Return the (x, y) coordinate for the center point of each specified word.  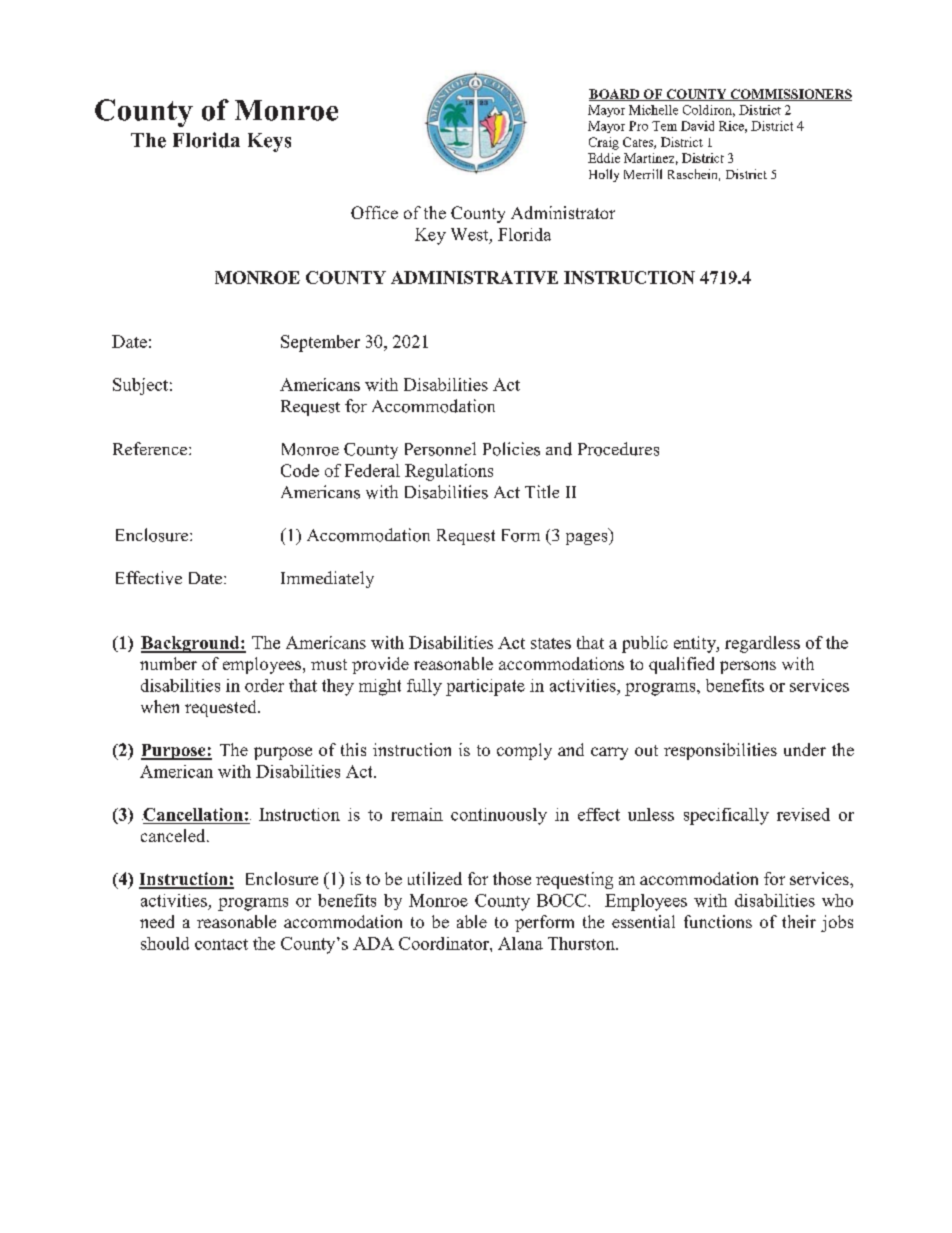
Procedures (618, 449)
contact (221, 944)
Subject (140, 386)
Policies (511, 449)
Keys (269, 142)
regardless (762, 644)
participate (485, 687)
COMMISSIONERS (790, 95)
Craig (604, 143)
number (168, 663)
